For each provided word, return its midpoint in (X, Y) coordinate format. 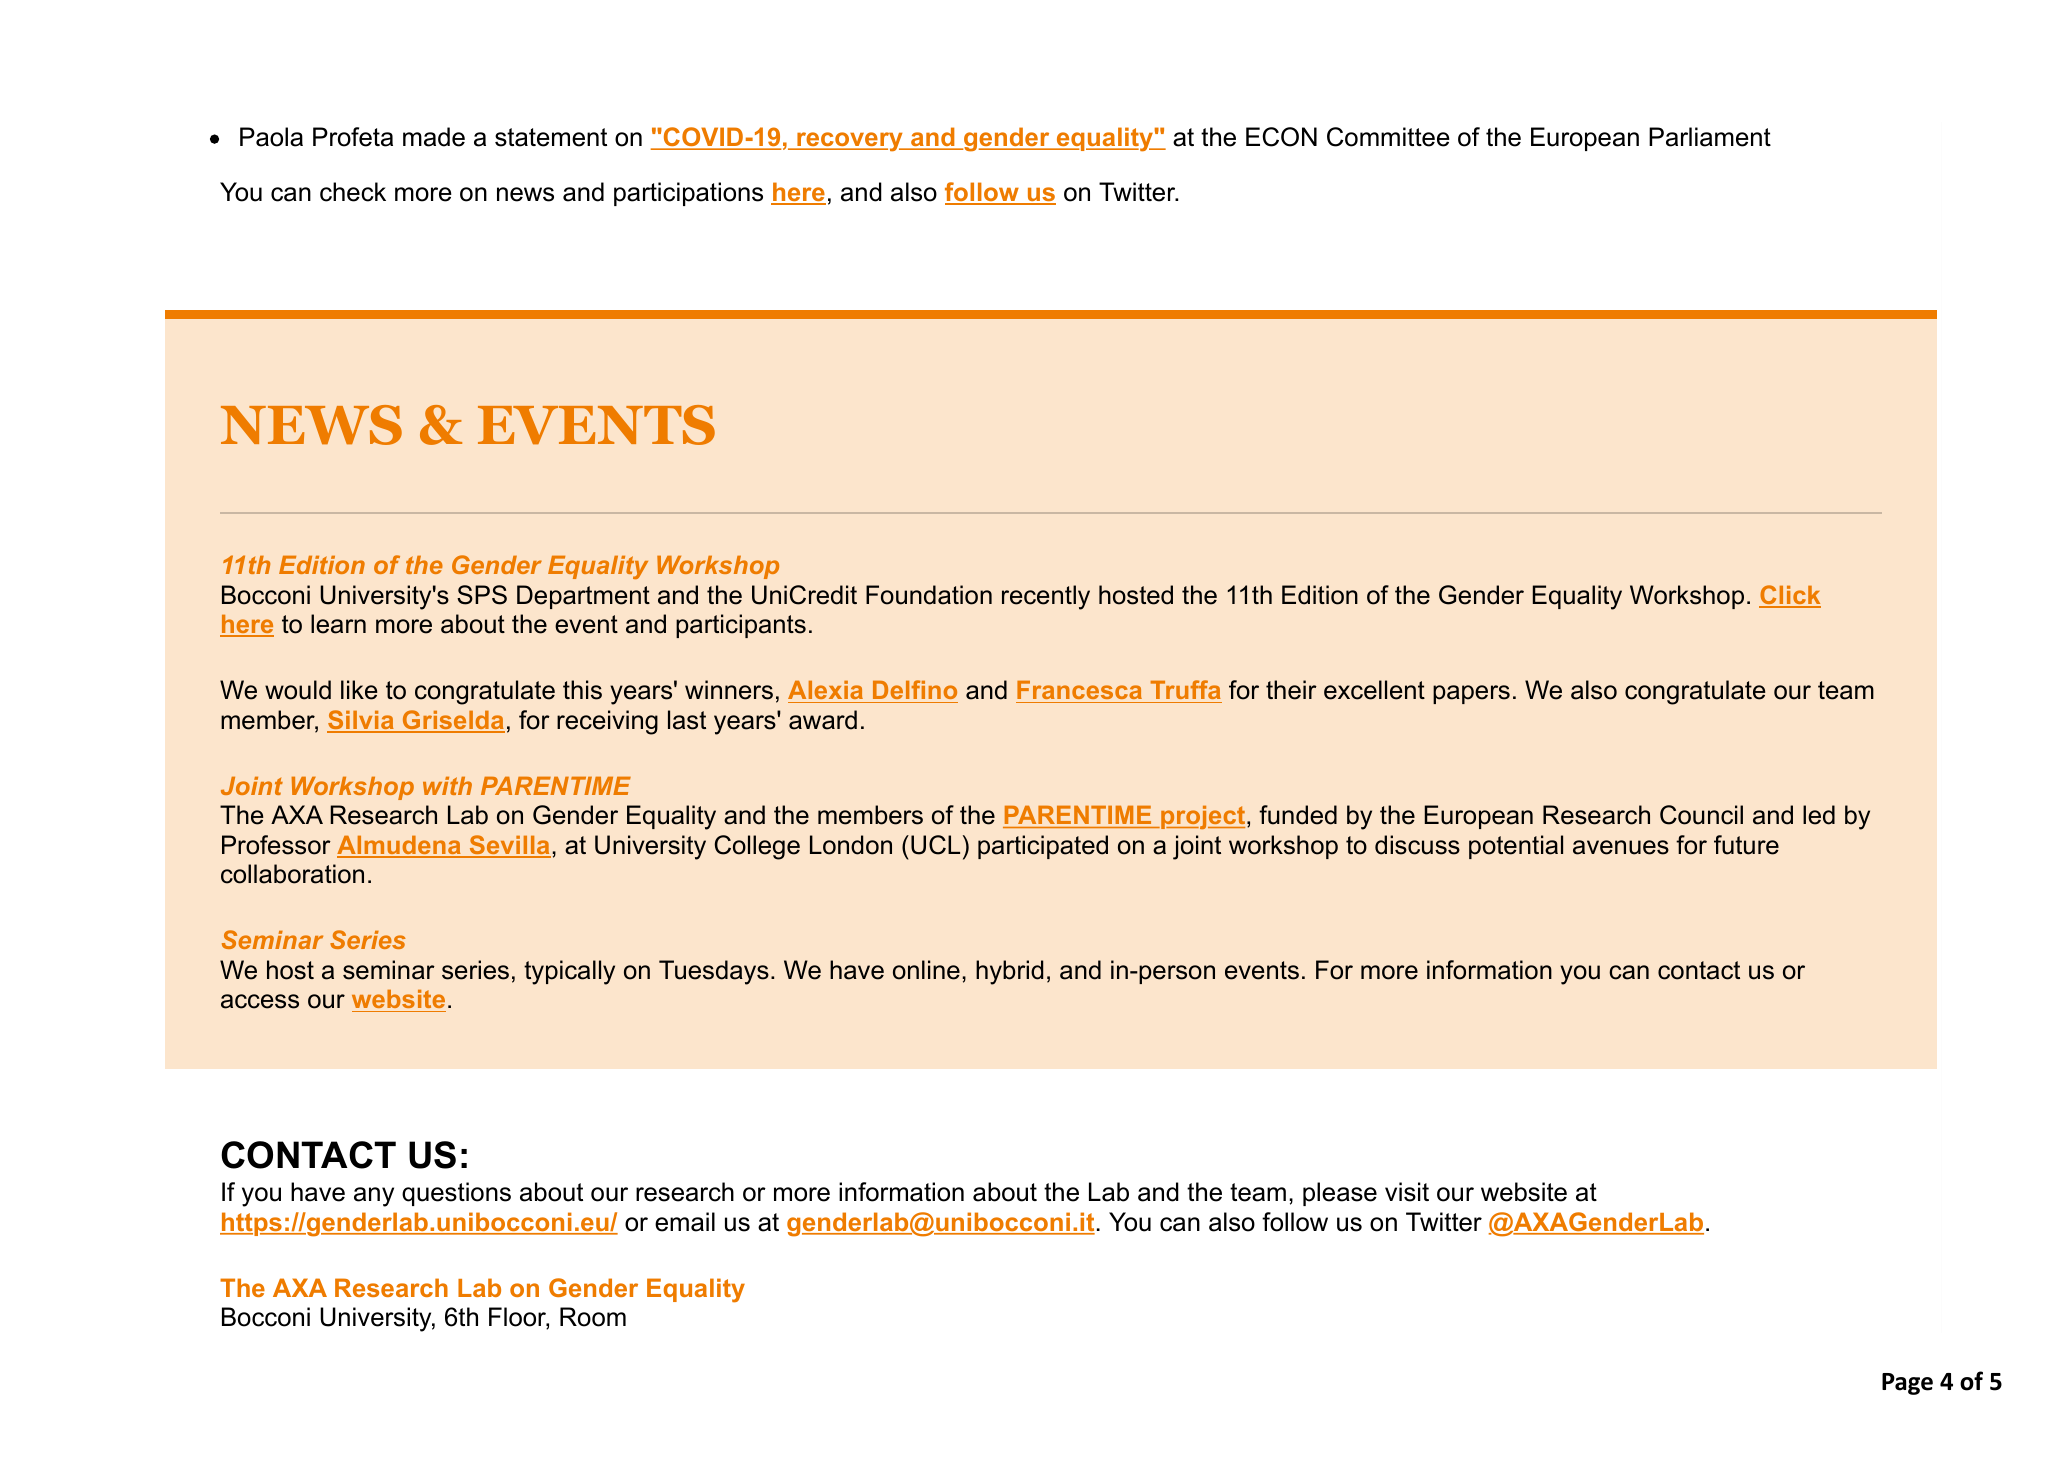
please (1340, 1194)
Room (593, 1317)
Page (1907, 1384)
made (434, 137)
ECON (1281, 137)
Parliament (1710, 137)
